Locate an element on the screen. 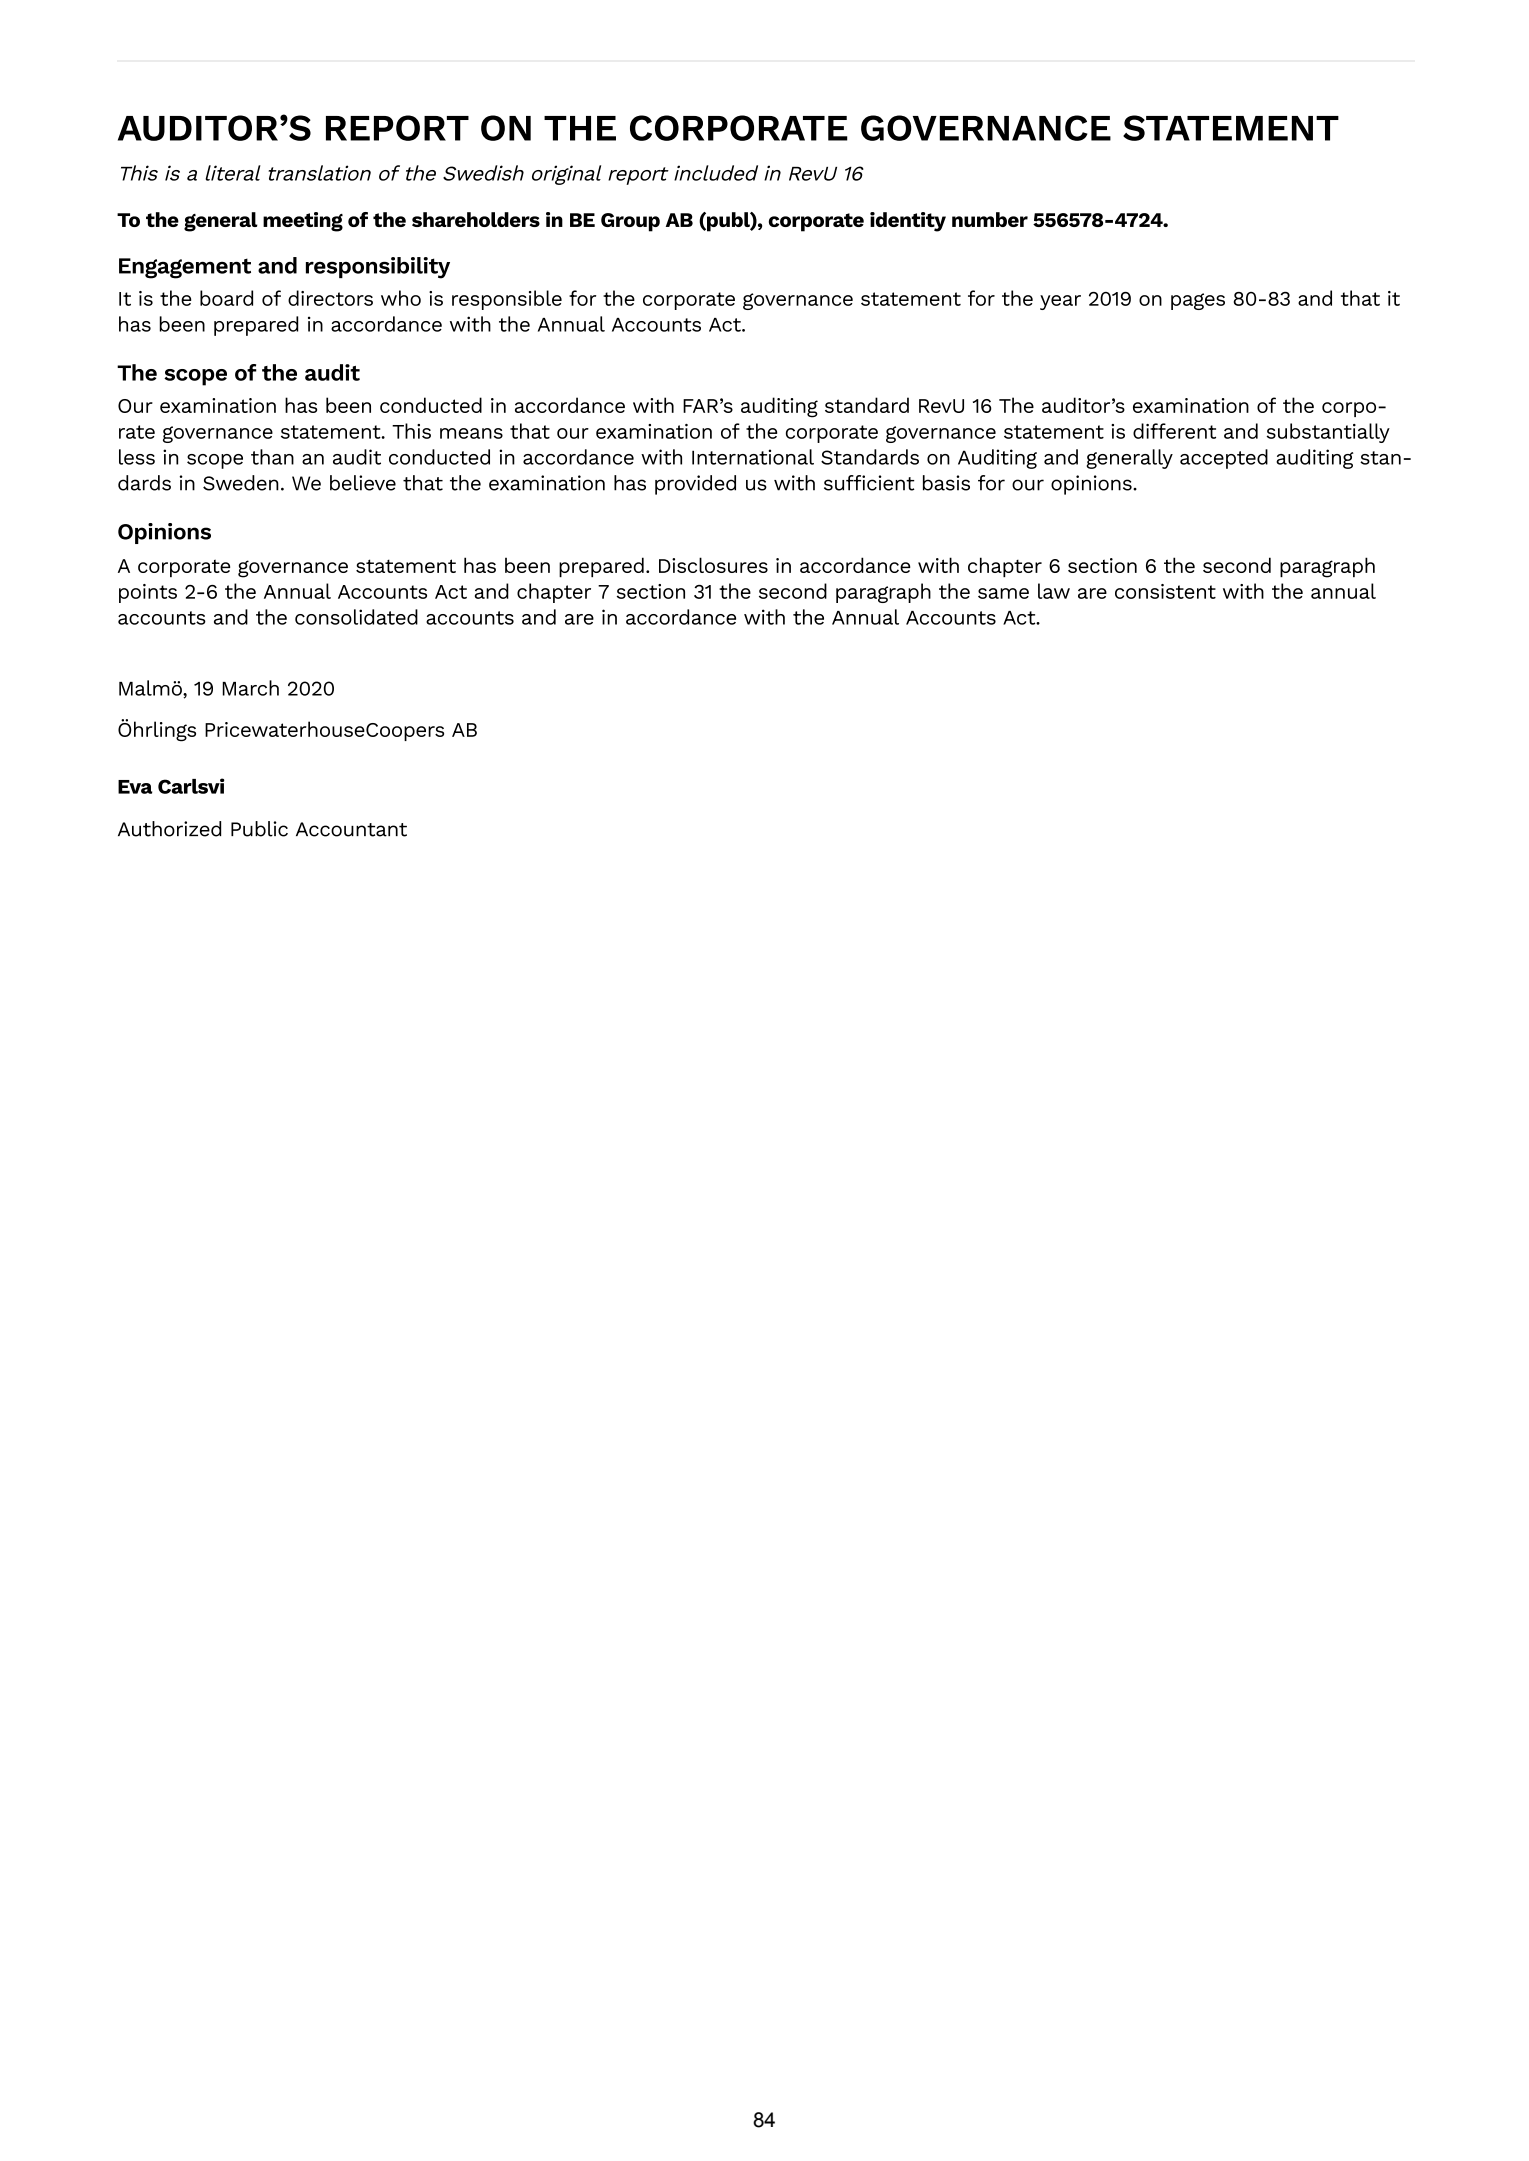 This screenshot has width=1529, height=2161. Sweden is located at coordinates (241, 483).
